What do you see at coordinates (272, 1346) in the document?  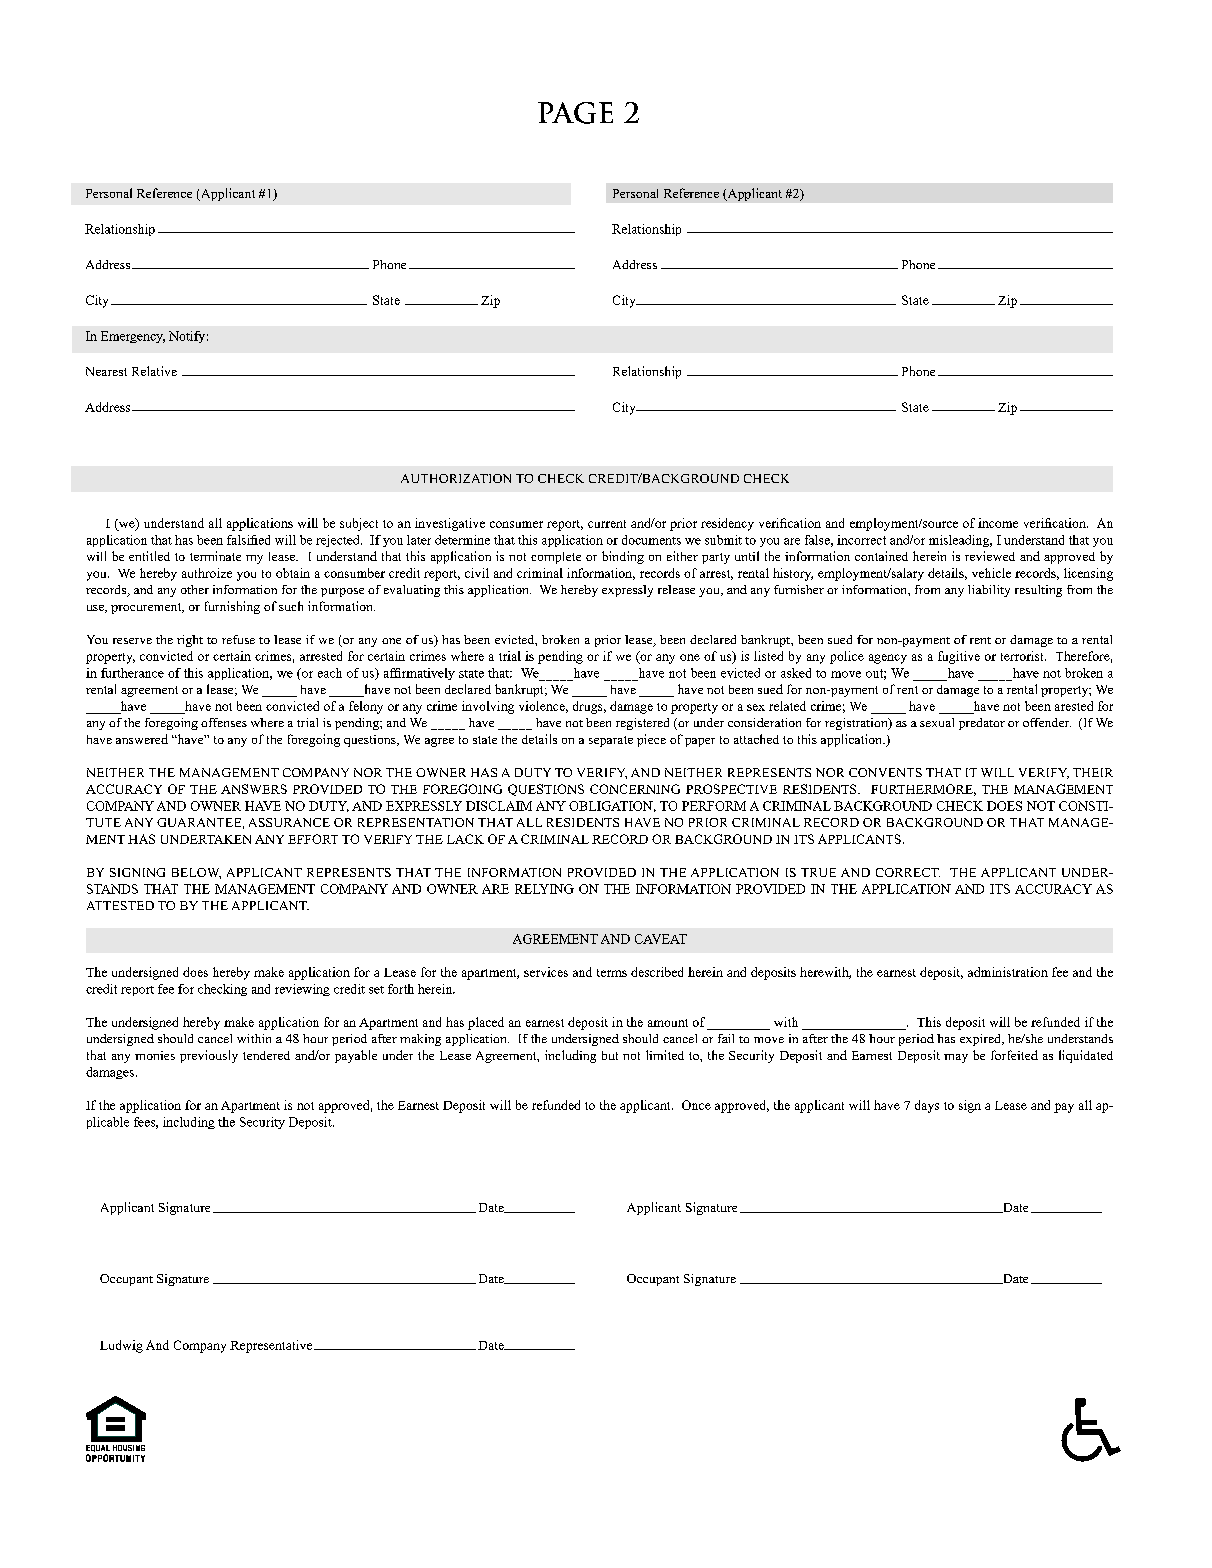 I see `Representative` at bounding box center [272, 1346].
